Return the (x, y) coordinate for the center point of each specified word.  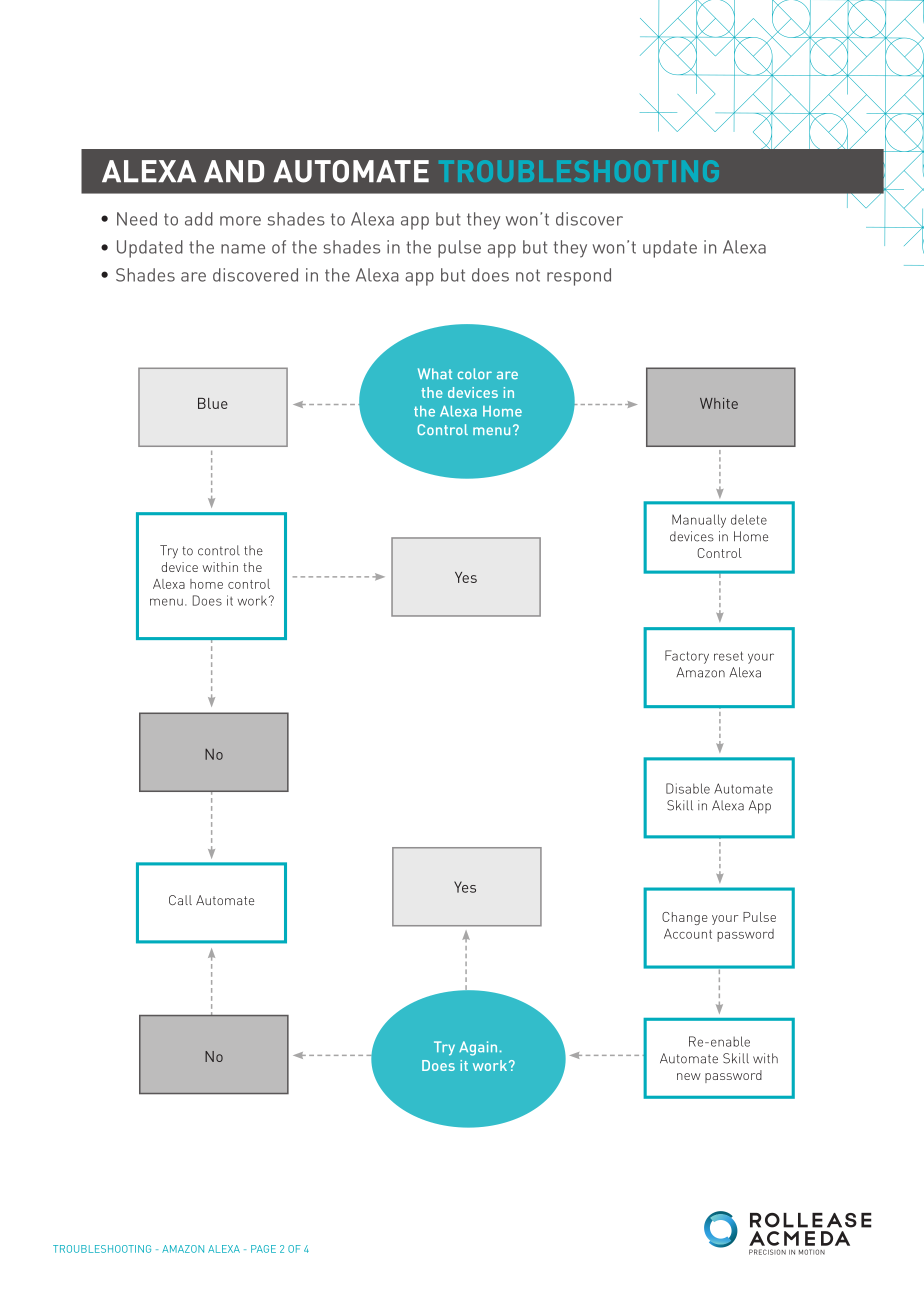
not (528, 275)
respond (579, 277)
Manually (699, 521)
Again (478, 1048)
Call (180, 900)
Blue (213, 403)
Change (685, 918)
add (199, 219)
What (435, 373)
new (689, 1076)
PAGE (263, 1249)
